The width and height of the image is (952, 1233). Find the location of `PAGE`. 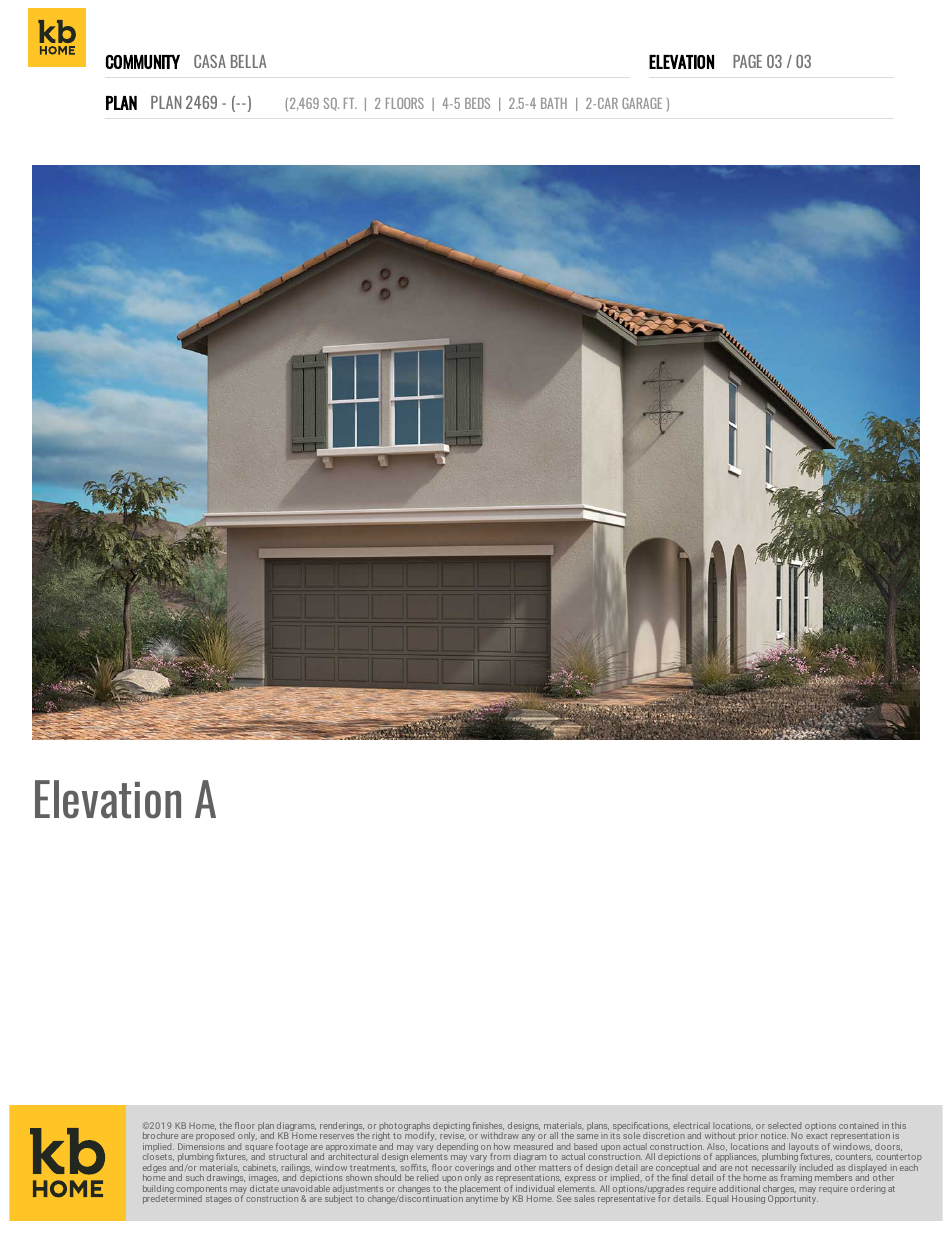

PAGE is located at coordinates (747, 61).
